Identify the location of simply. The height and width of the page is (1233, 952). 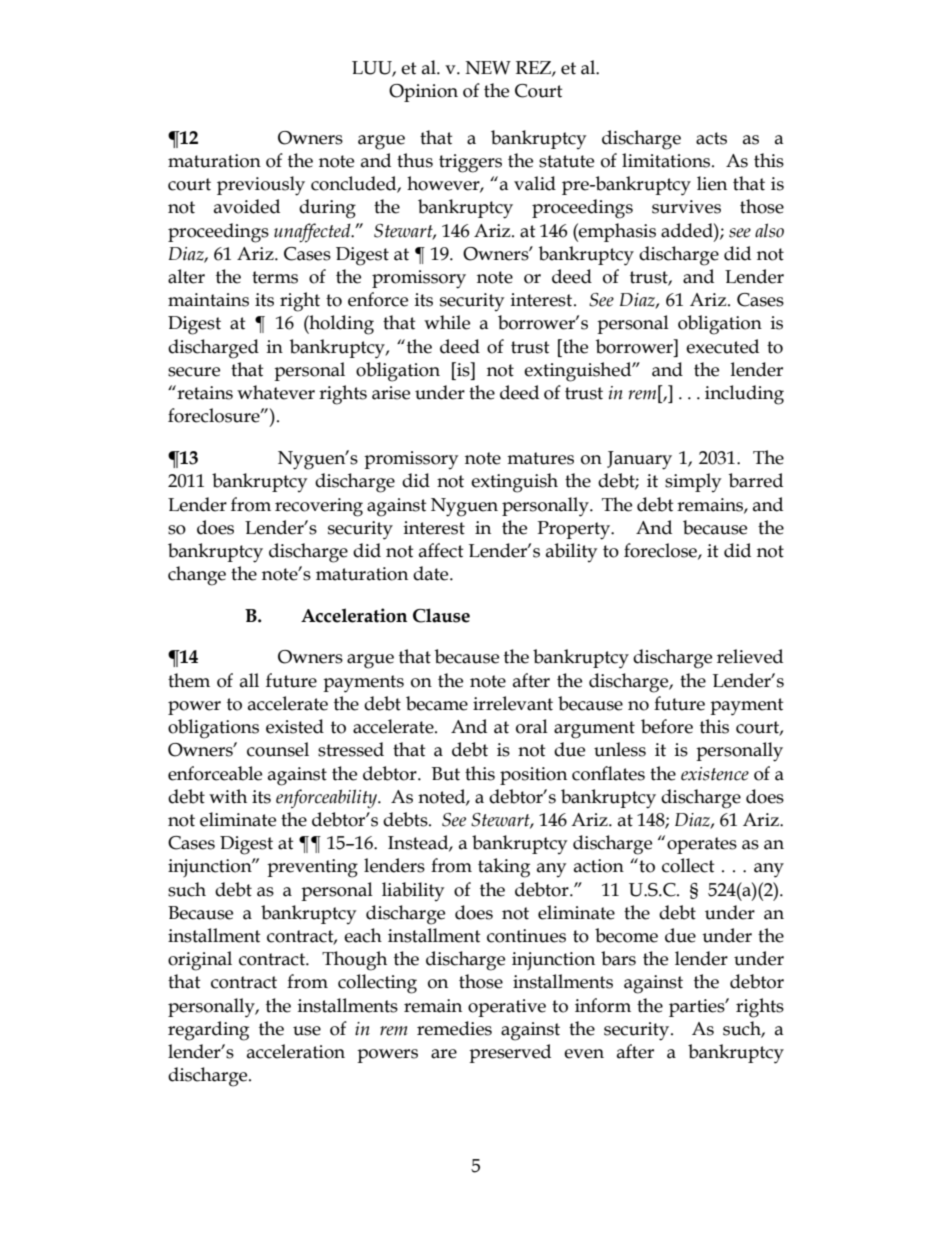
(693, 482).
